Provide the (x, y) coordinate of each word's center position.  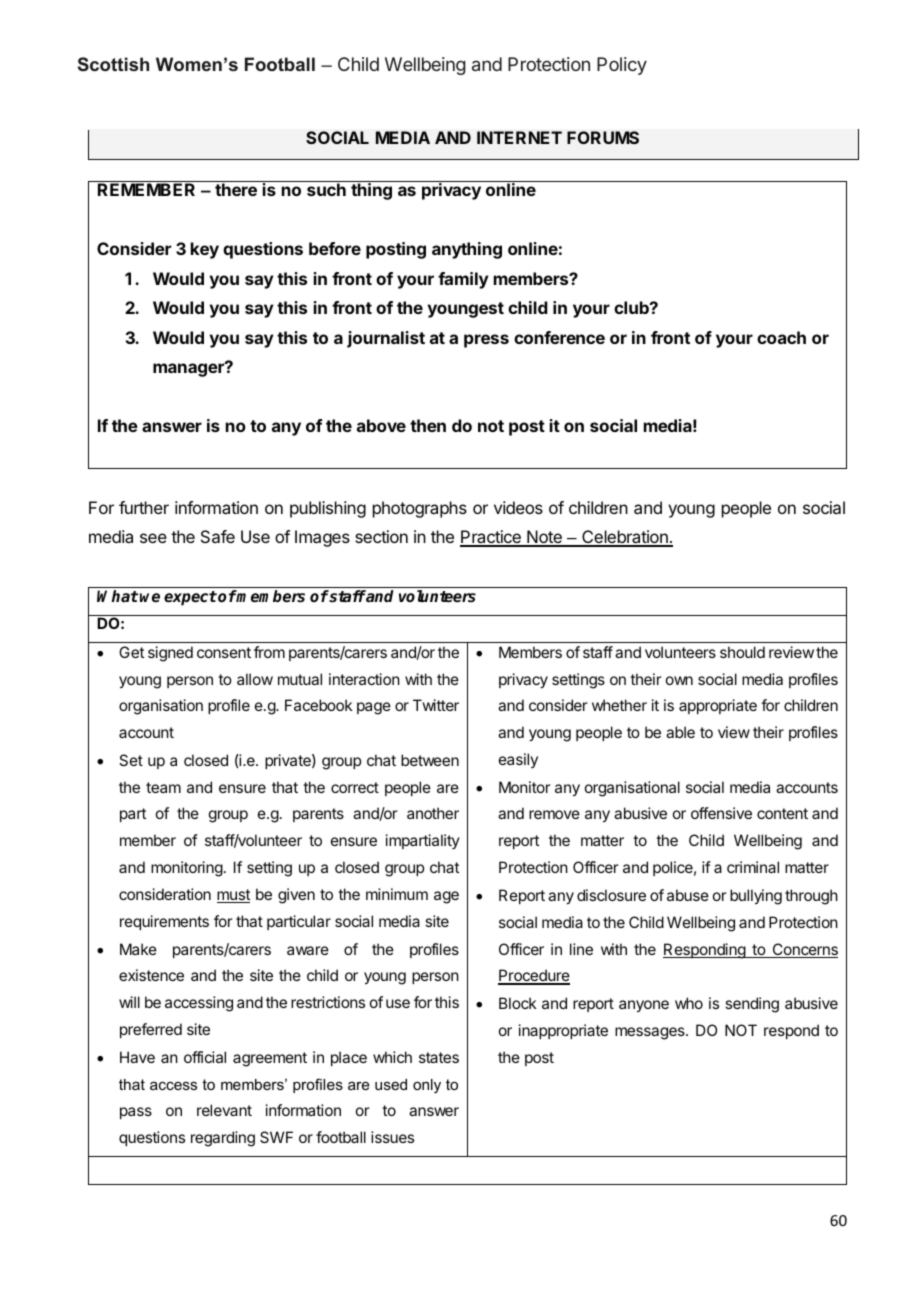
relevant (224, 1110)
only (427, 1086)
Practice (491, 538)
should (742, 652)
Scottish (113, 64)
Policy (622, 66)
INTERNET (519, 137)
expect (190, 598)
